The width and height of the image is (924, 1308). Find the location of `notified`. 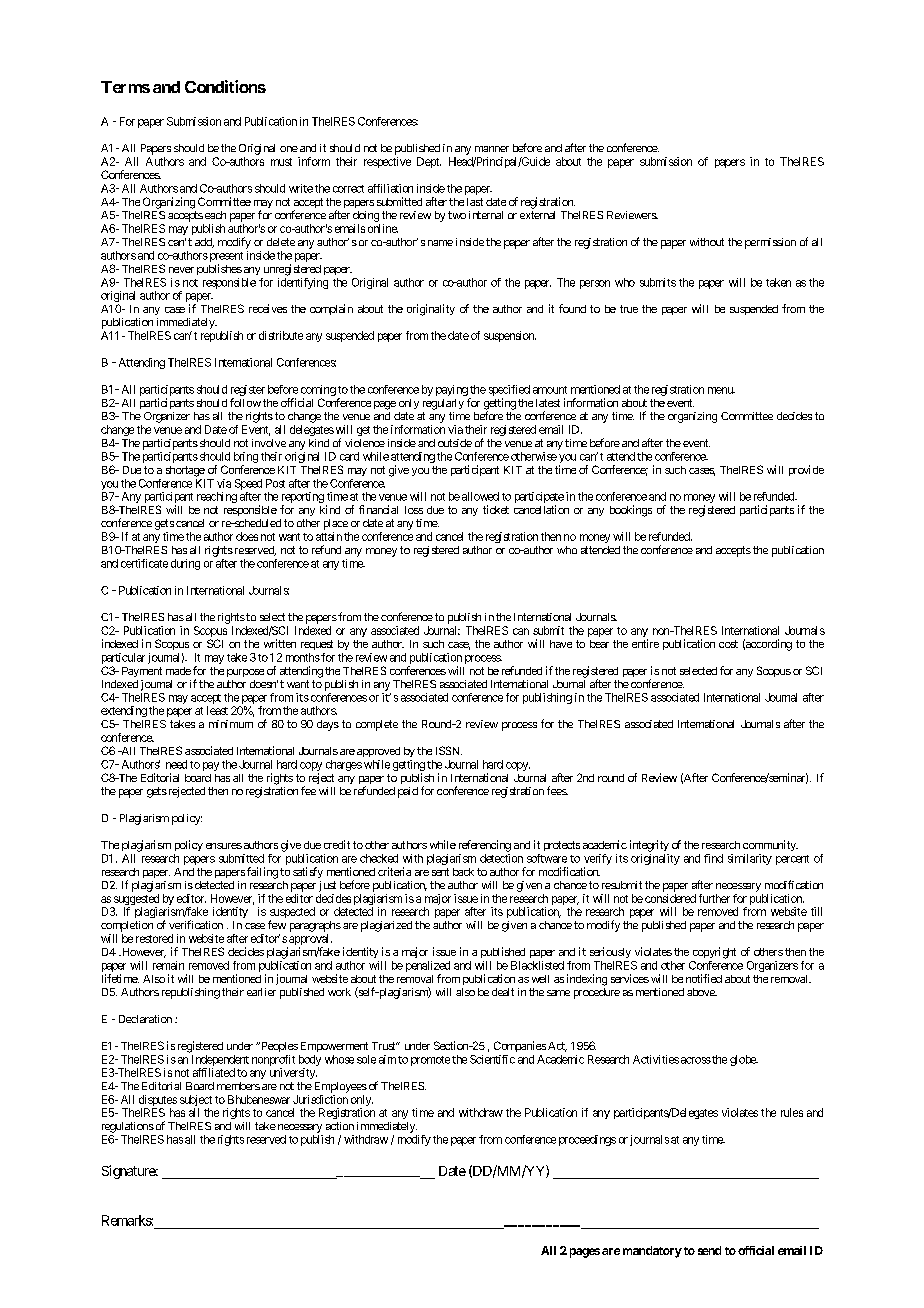

notified is located at coordinates (704, 978).
